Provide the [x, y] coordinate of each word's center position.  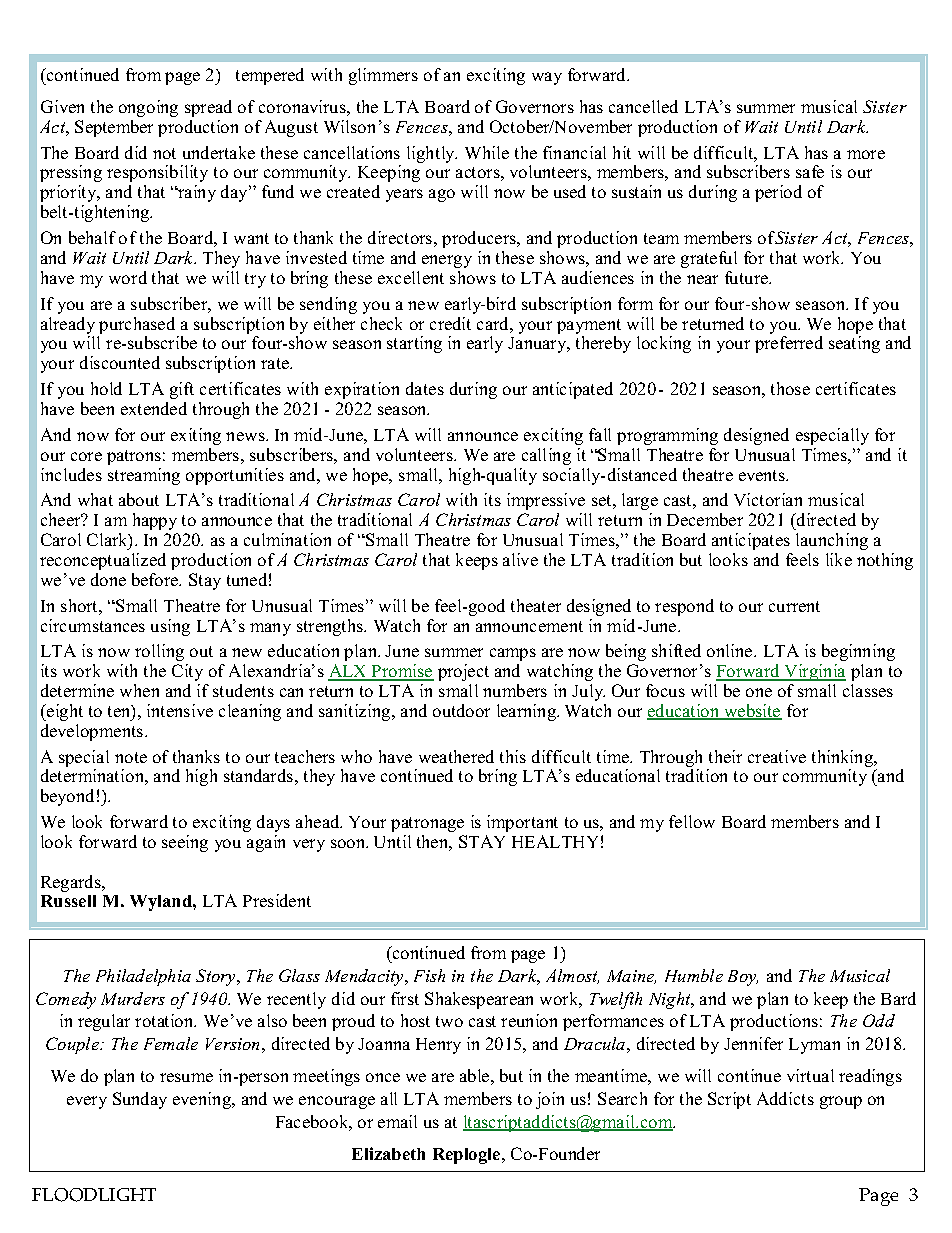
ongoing [148, 108]
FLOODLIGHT [94, 1195]
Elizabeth [388, 1153]
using [170, 627]
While [487, 152]
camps [513, 654]
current [794, 606]
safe [810, 171]
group [841, 1102]
